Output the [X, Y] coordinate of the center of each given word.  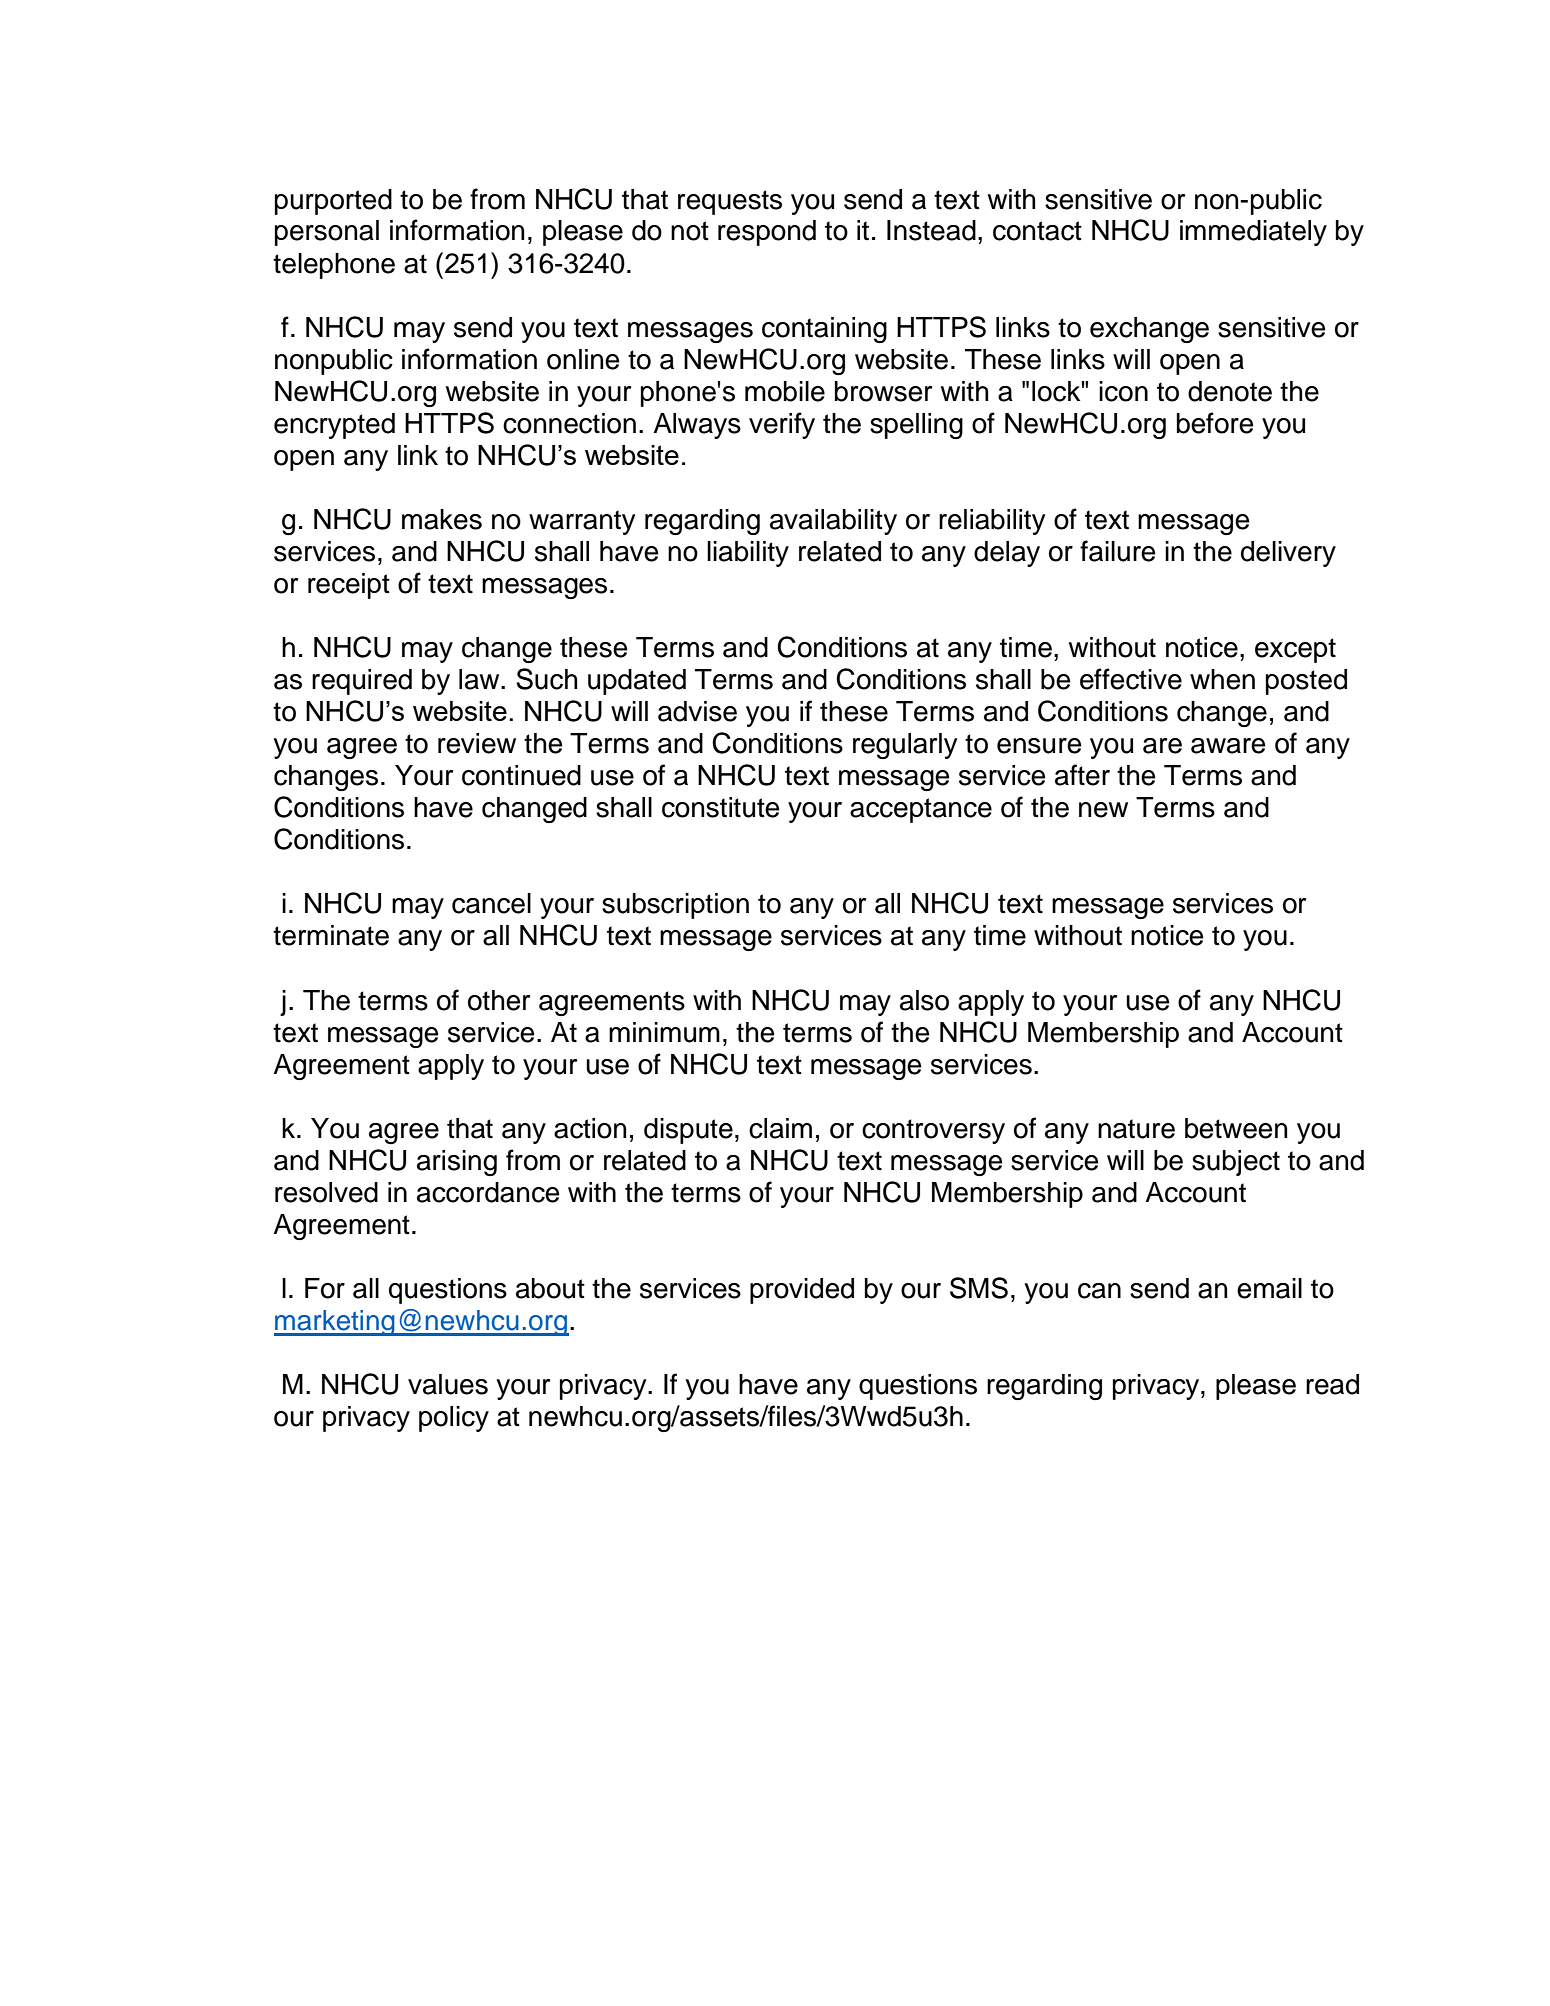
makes [442, 519]
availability [833, 522]
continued [521, 775]
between [1236, 1128]
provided [802, 1291]
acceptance [921, 810]
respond [767, 233]
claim [780, 1128]
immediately [1253, 233]
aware [1228, 746]
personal [327, 233]
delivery [1288, 554]
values [448, 1384]
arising [457, 1163]
